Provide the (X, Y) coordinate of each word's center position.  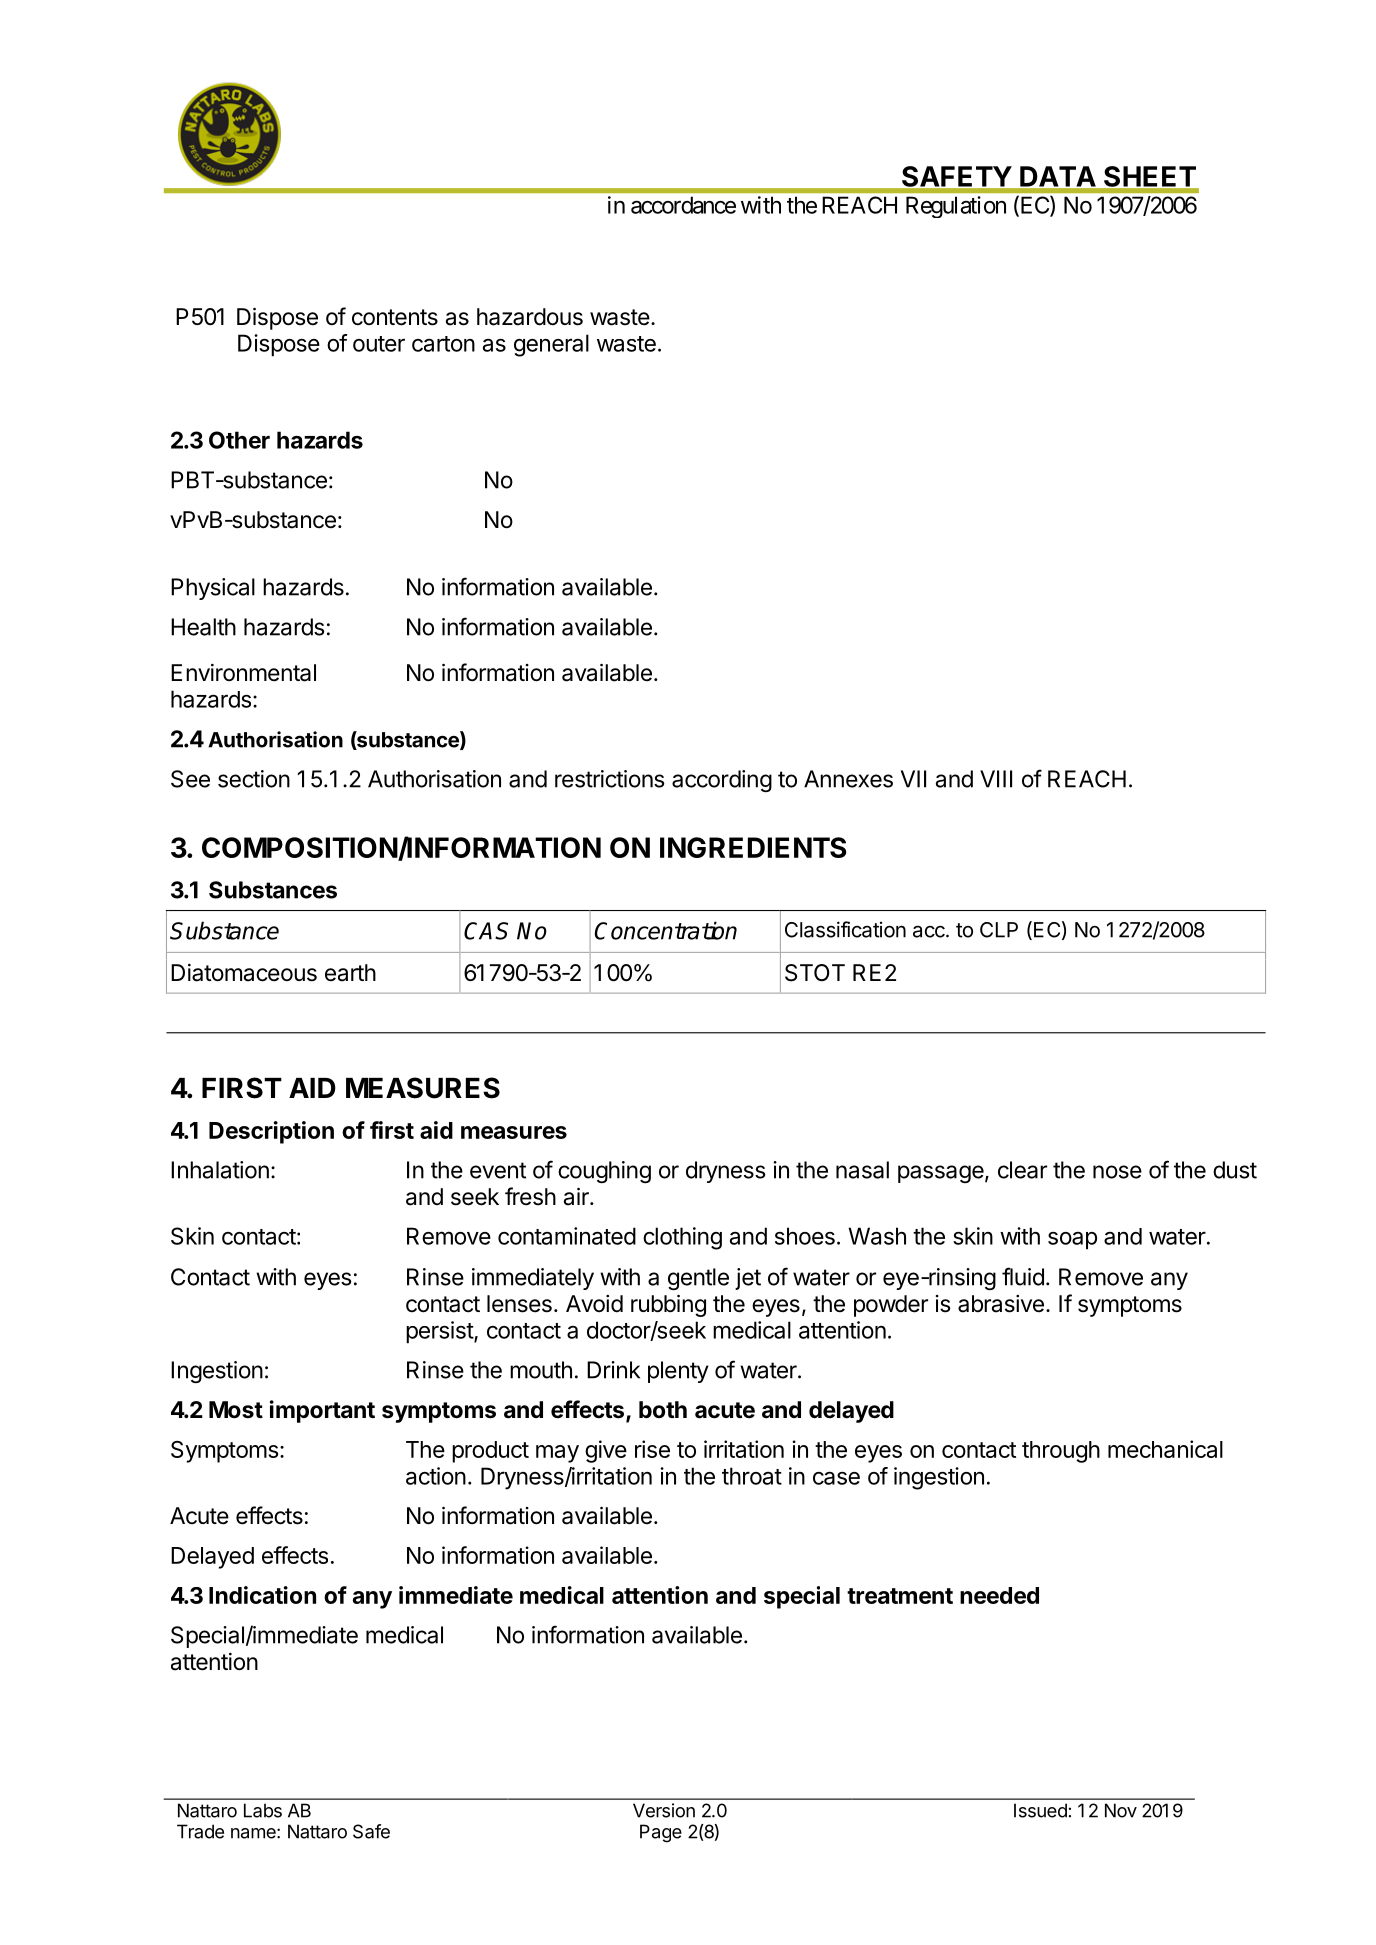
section (254, 779)
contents (395, 317)
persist (440, 1332)
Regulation (956, 207)
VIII (996, 779)
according (722, 781)
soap (1072, 1241)
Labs (263, 1810)
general (551, 345)
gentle (698, 1279)
